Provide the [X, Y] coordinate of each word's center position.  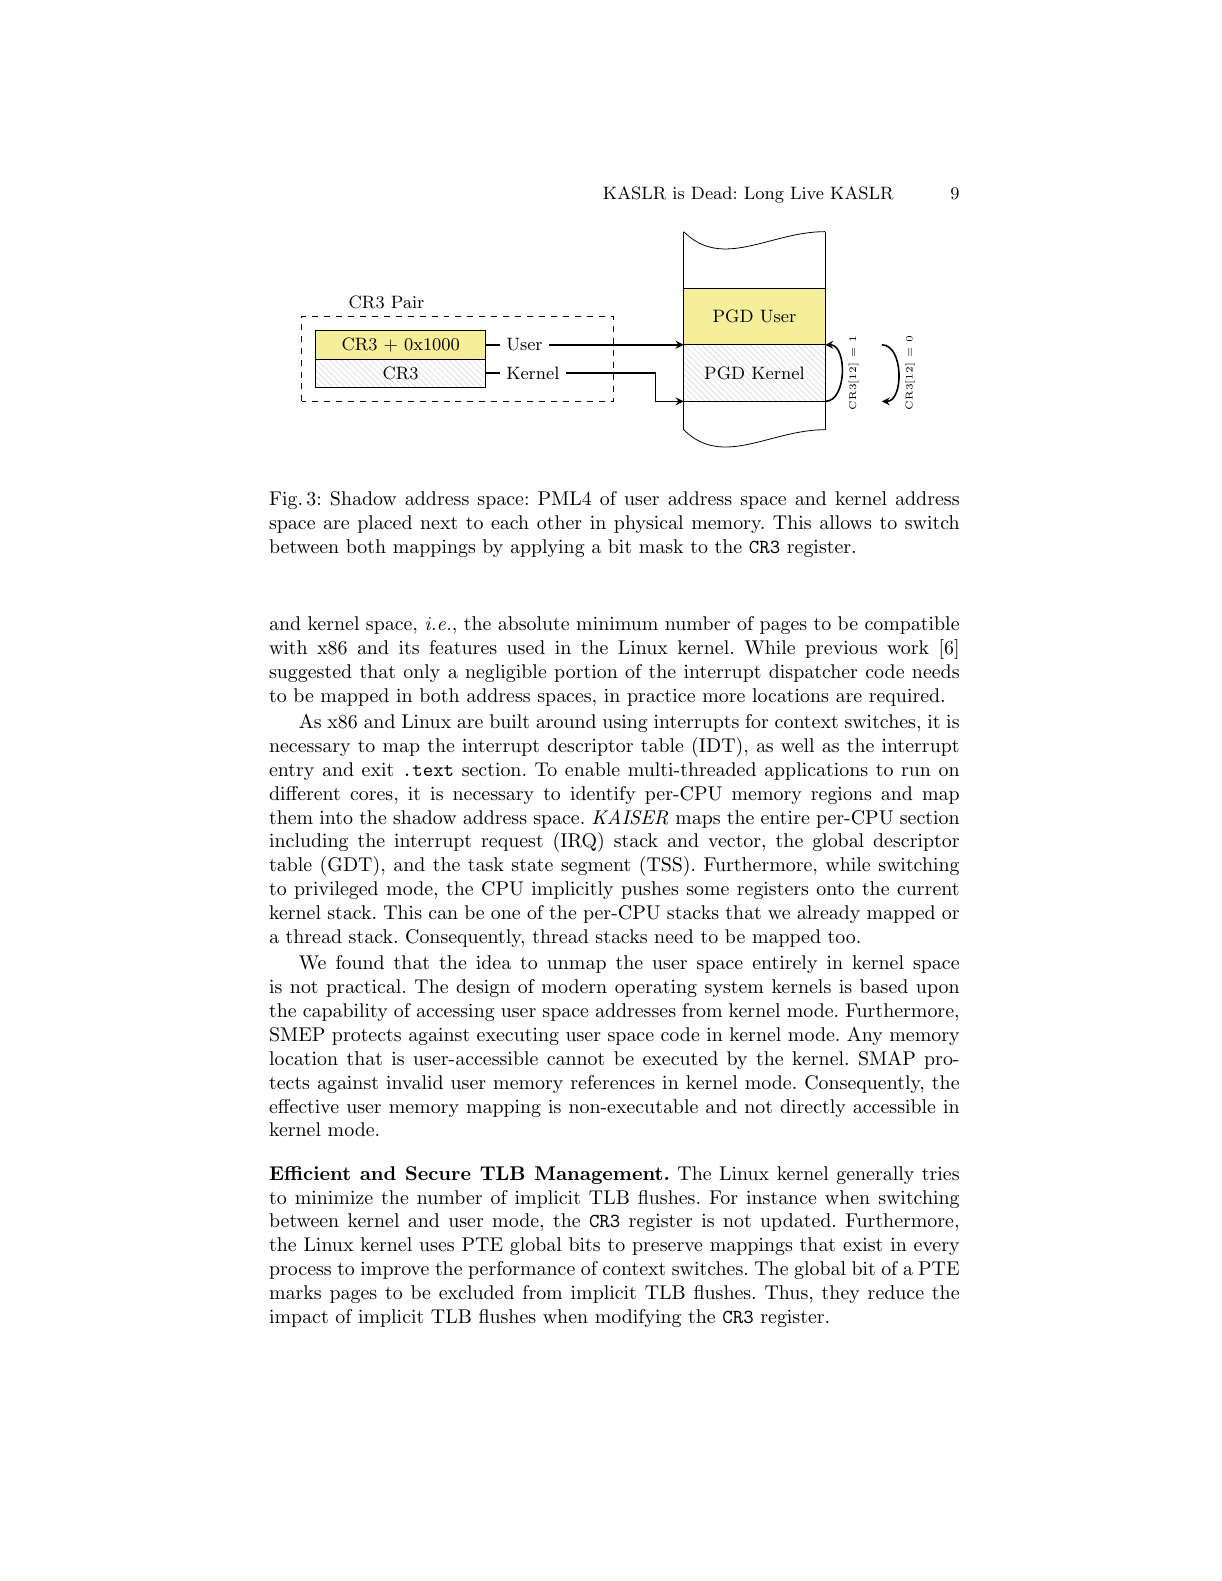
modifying [638, 1318]
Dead [711, 192]
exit [377, 769]
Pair [407, 301]
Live [807, 192]
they [841, 1294]
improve [395, 1270]
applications [816, 771]
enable [592, 769]
